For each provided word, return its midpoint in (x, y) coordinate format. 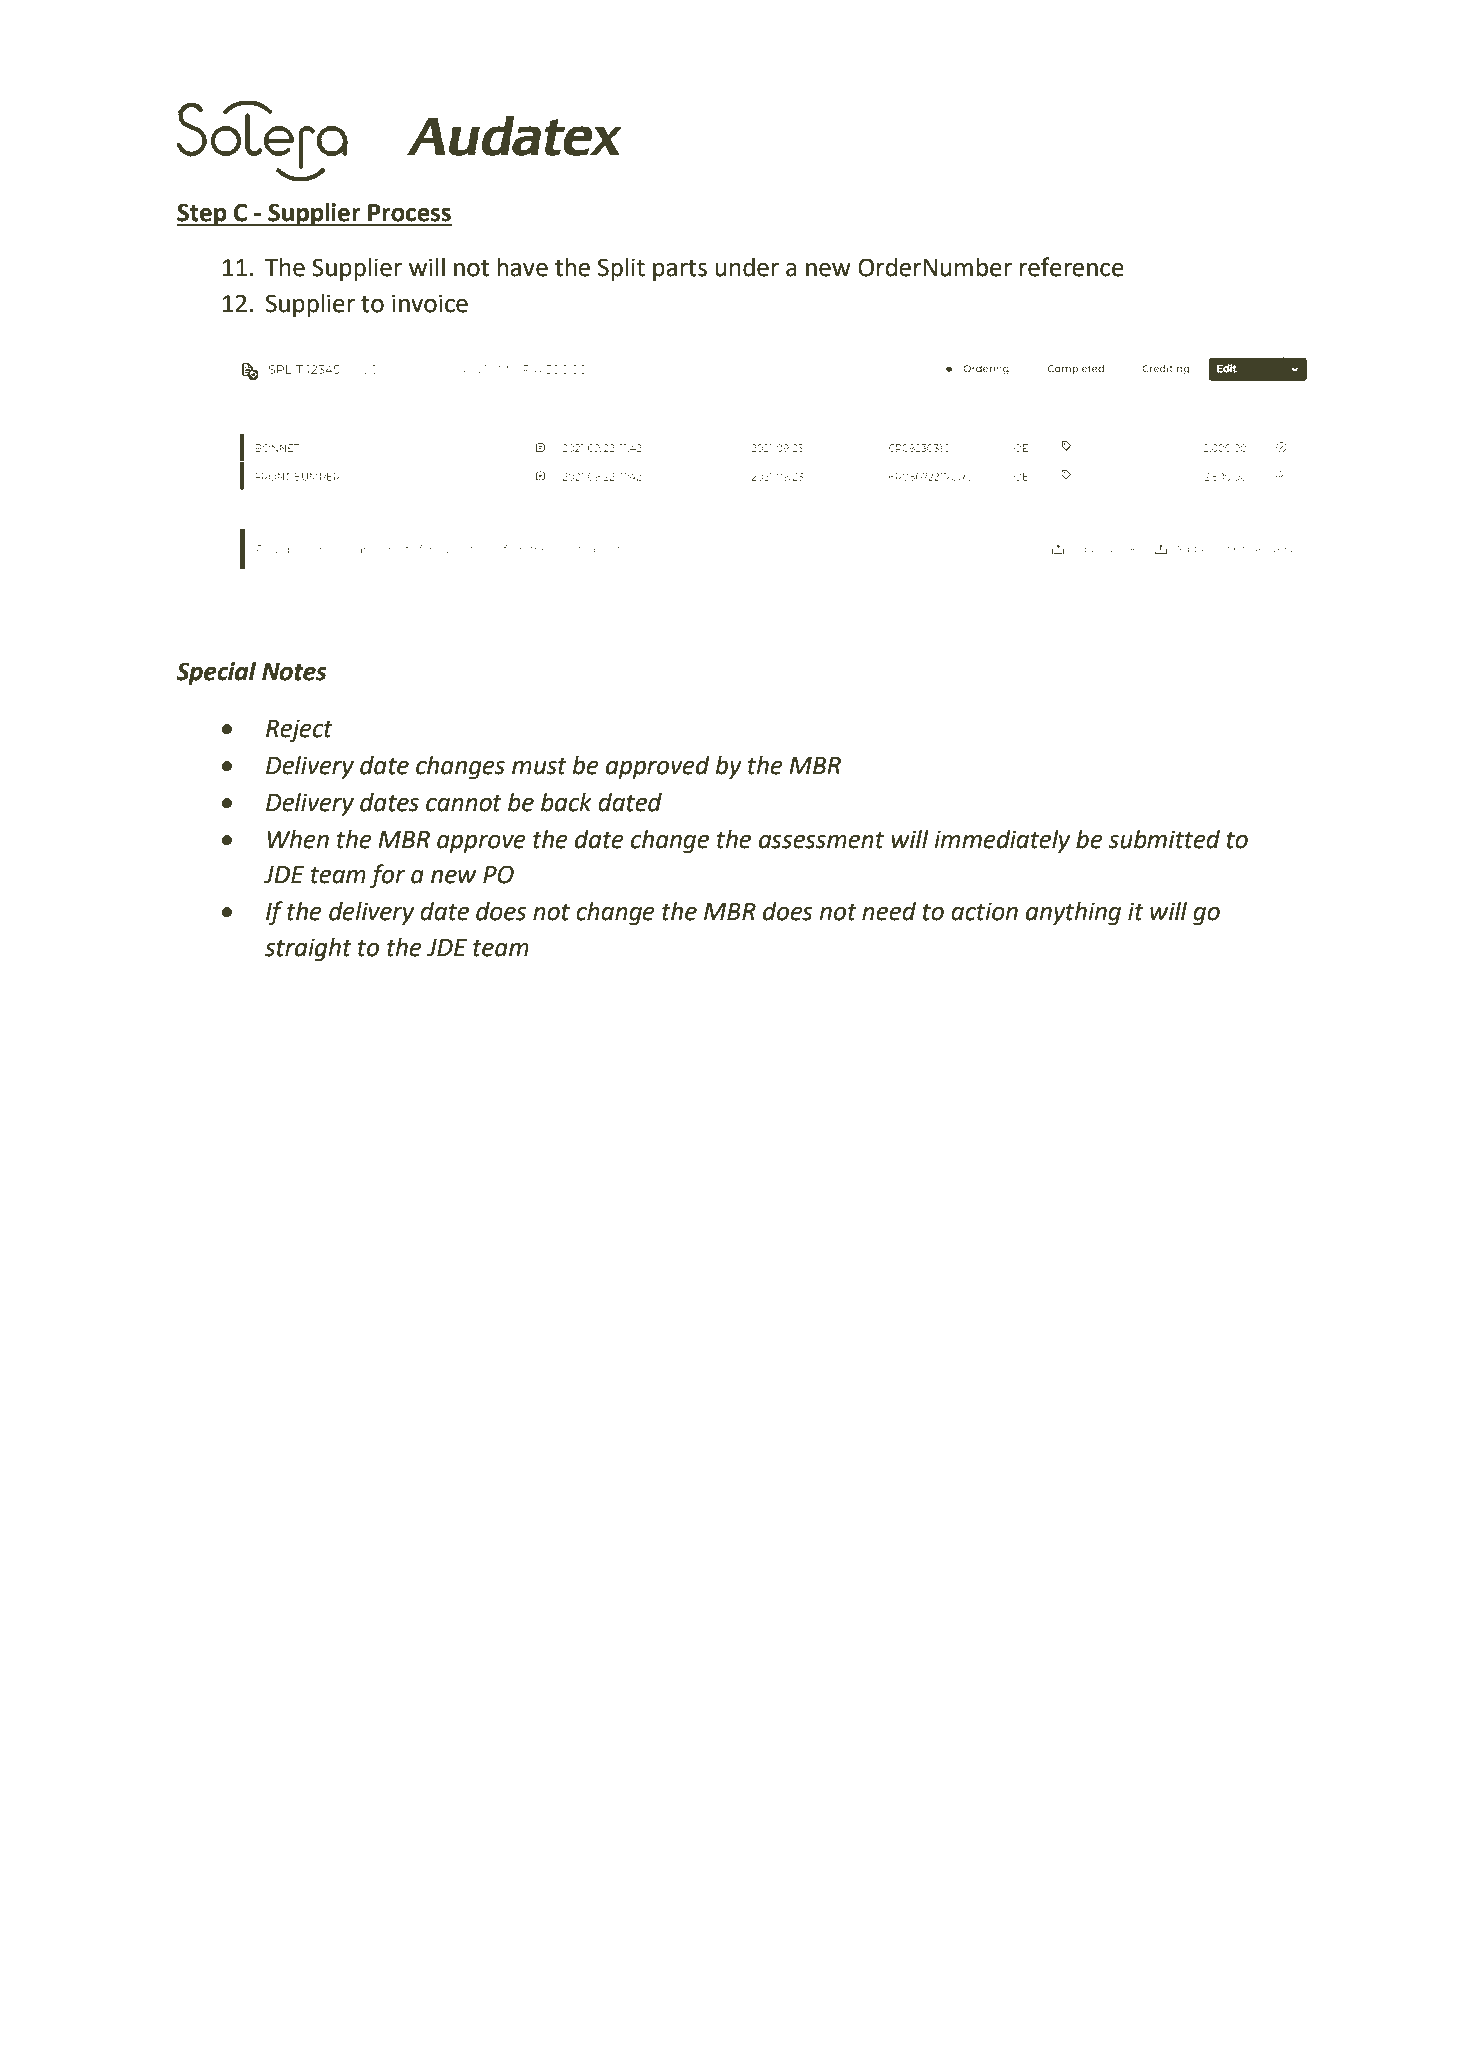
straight (308, 949)
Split (621, 269)
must (539, 766)
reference (1072, 267)
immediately (1002, 841)
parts (680, 270)
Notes (294, 672)
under (747, 267)
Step (203, 214)
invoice (430, 303)
